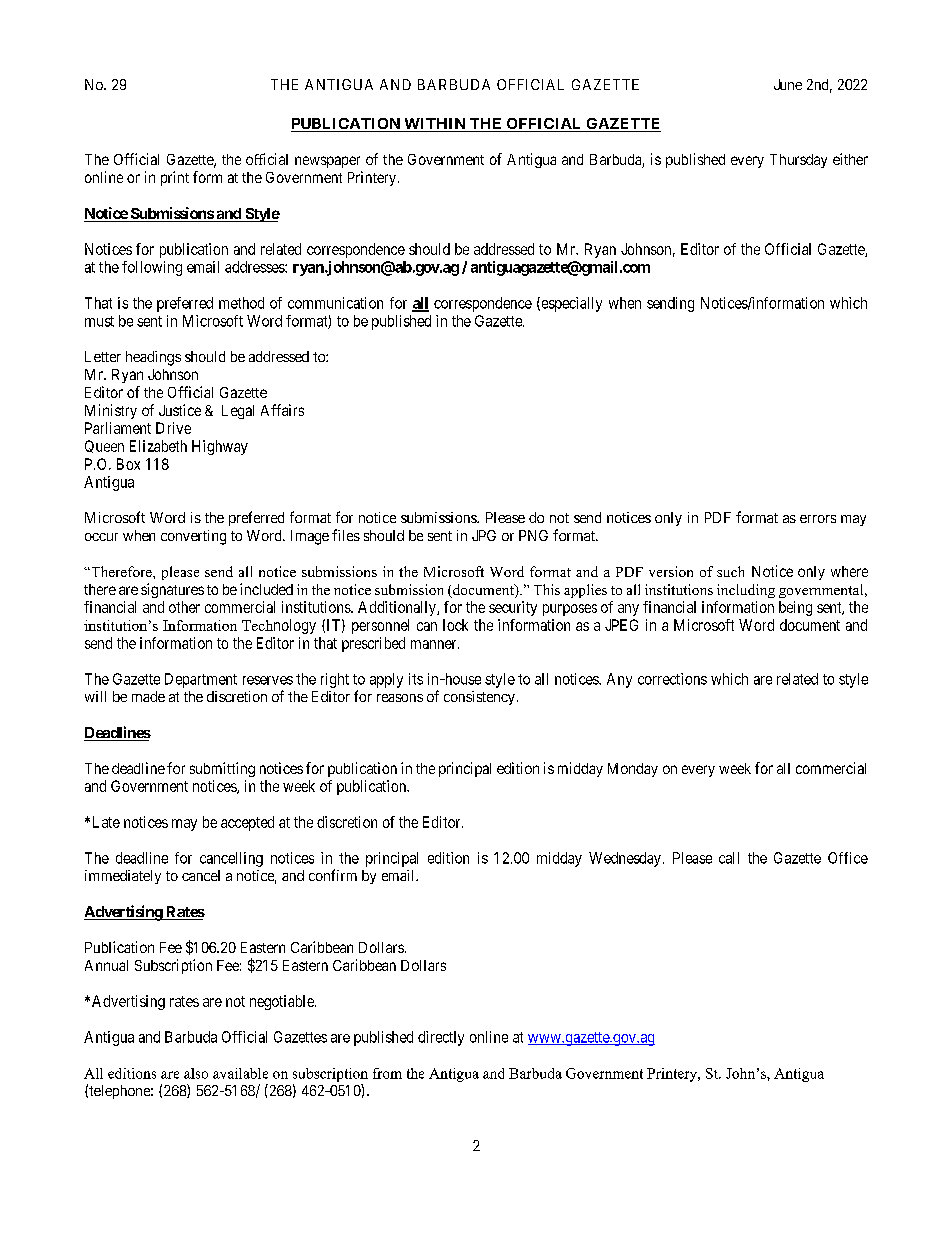 The image size is (952, 1233). What do you see at coordinates (672, 679) in the screenshot?
I see `corrections` at bounding box center [672, 679].
